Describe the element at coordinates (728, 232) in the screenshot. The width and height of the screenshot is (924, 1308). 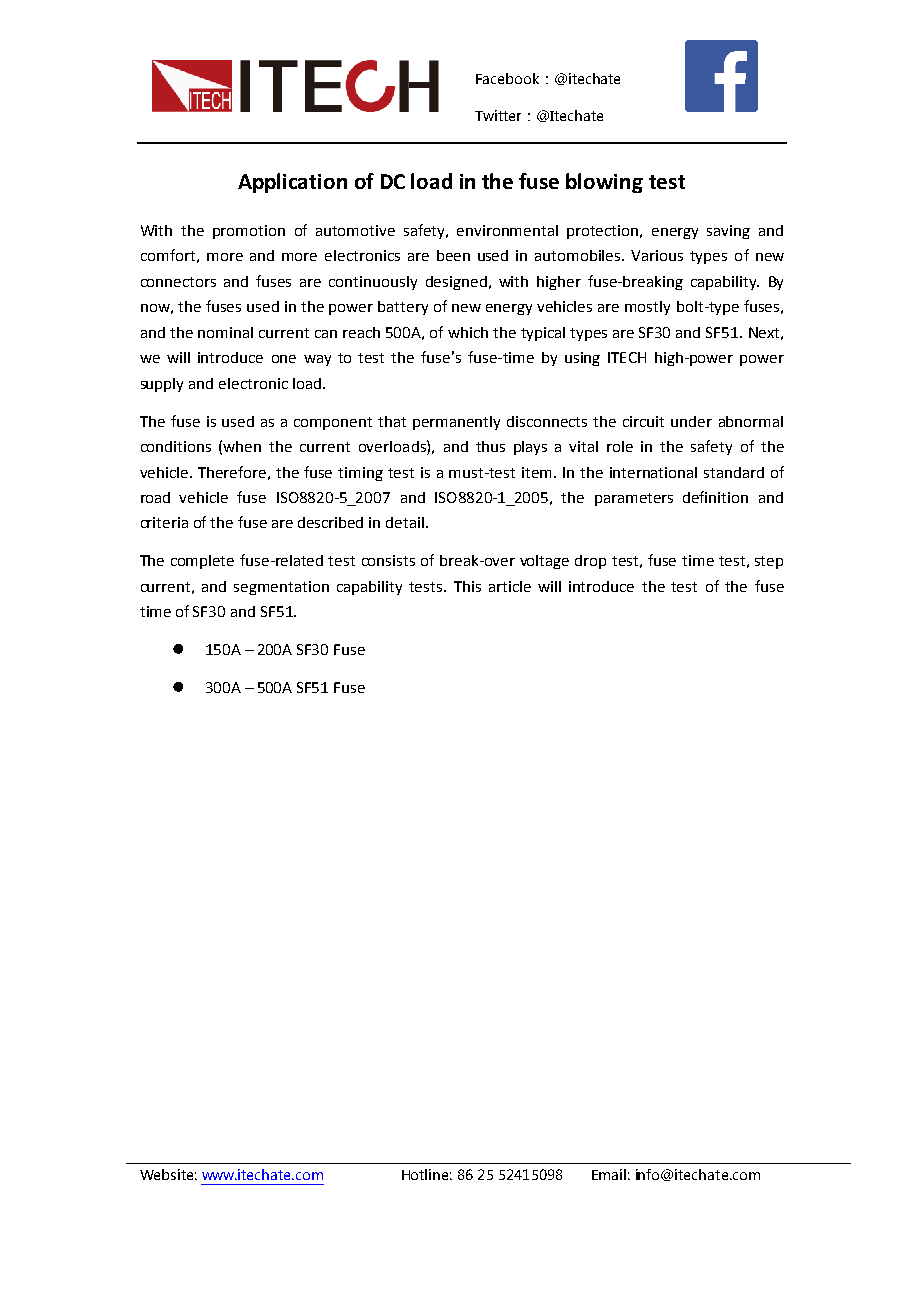
I see `saving` at that location.
